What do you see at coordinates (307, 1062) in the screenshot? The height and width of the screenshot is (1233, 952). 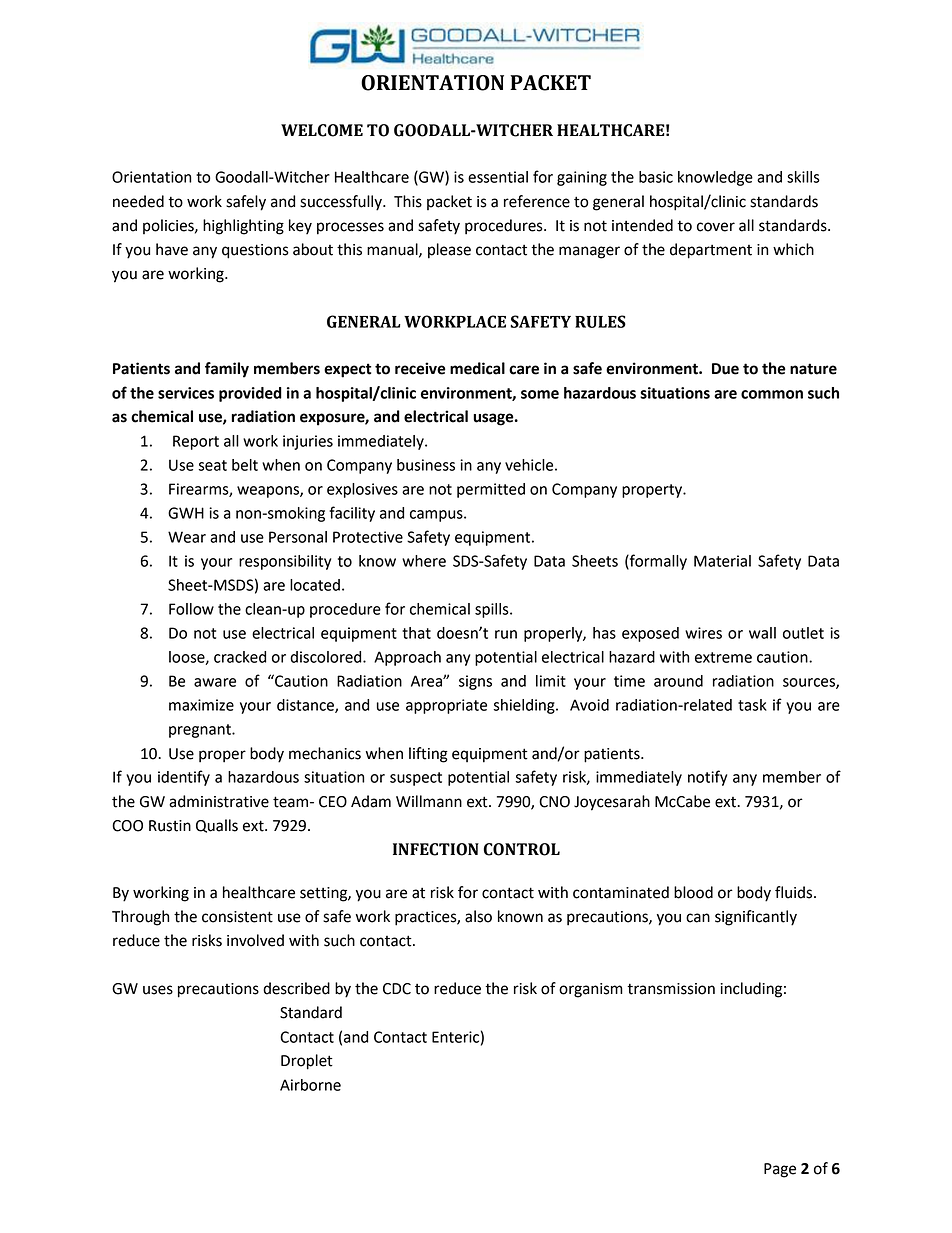 I see `Droplet` at bounding box center [307, 1062].
